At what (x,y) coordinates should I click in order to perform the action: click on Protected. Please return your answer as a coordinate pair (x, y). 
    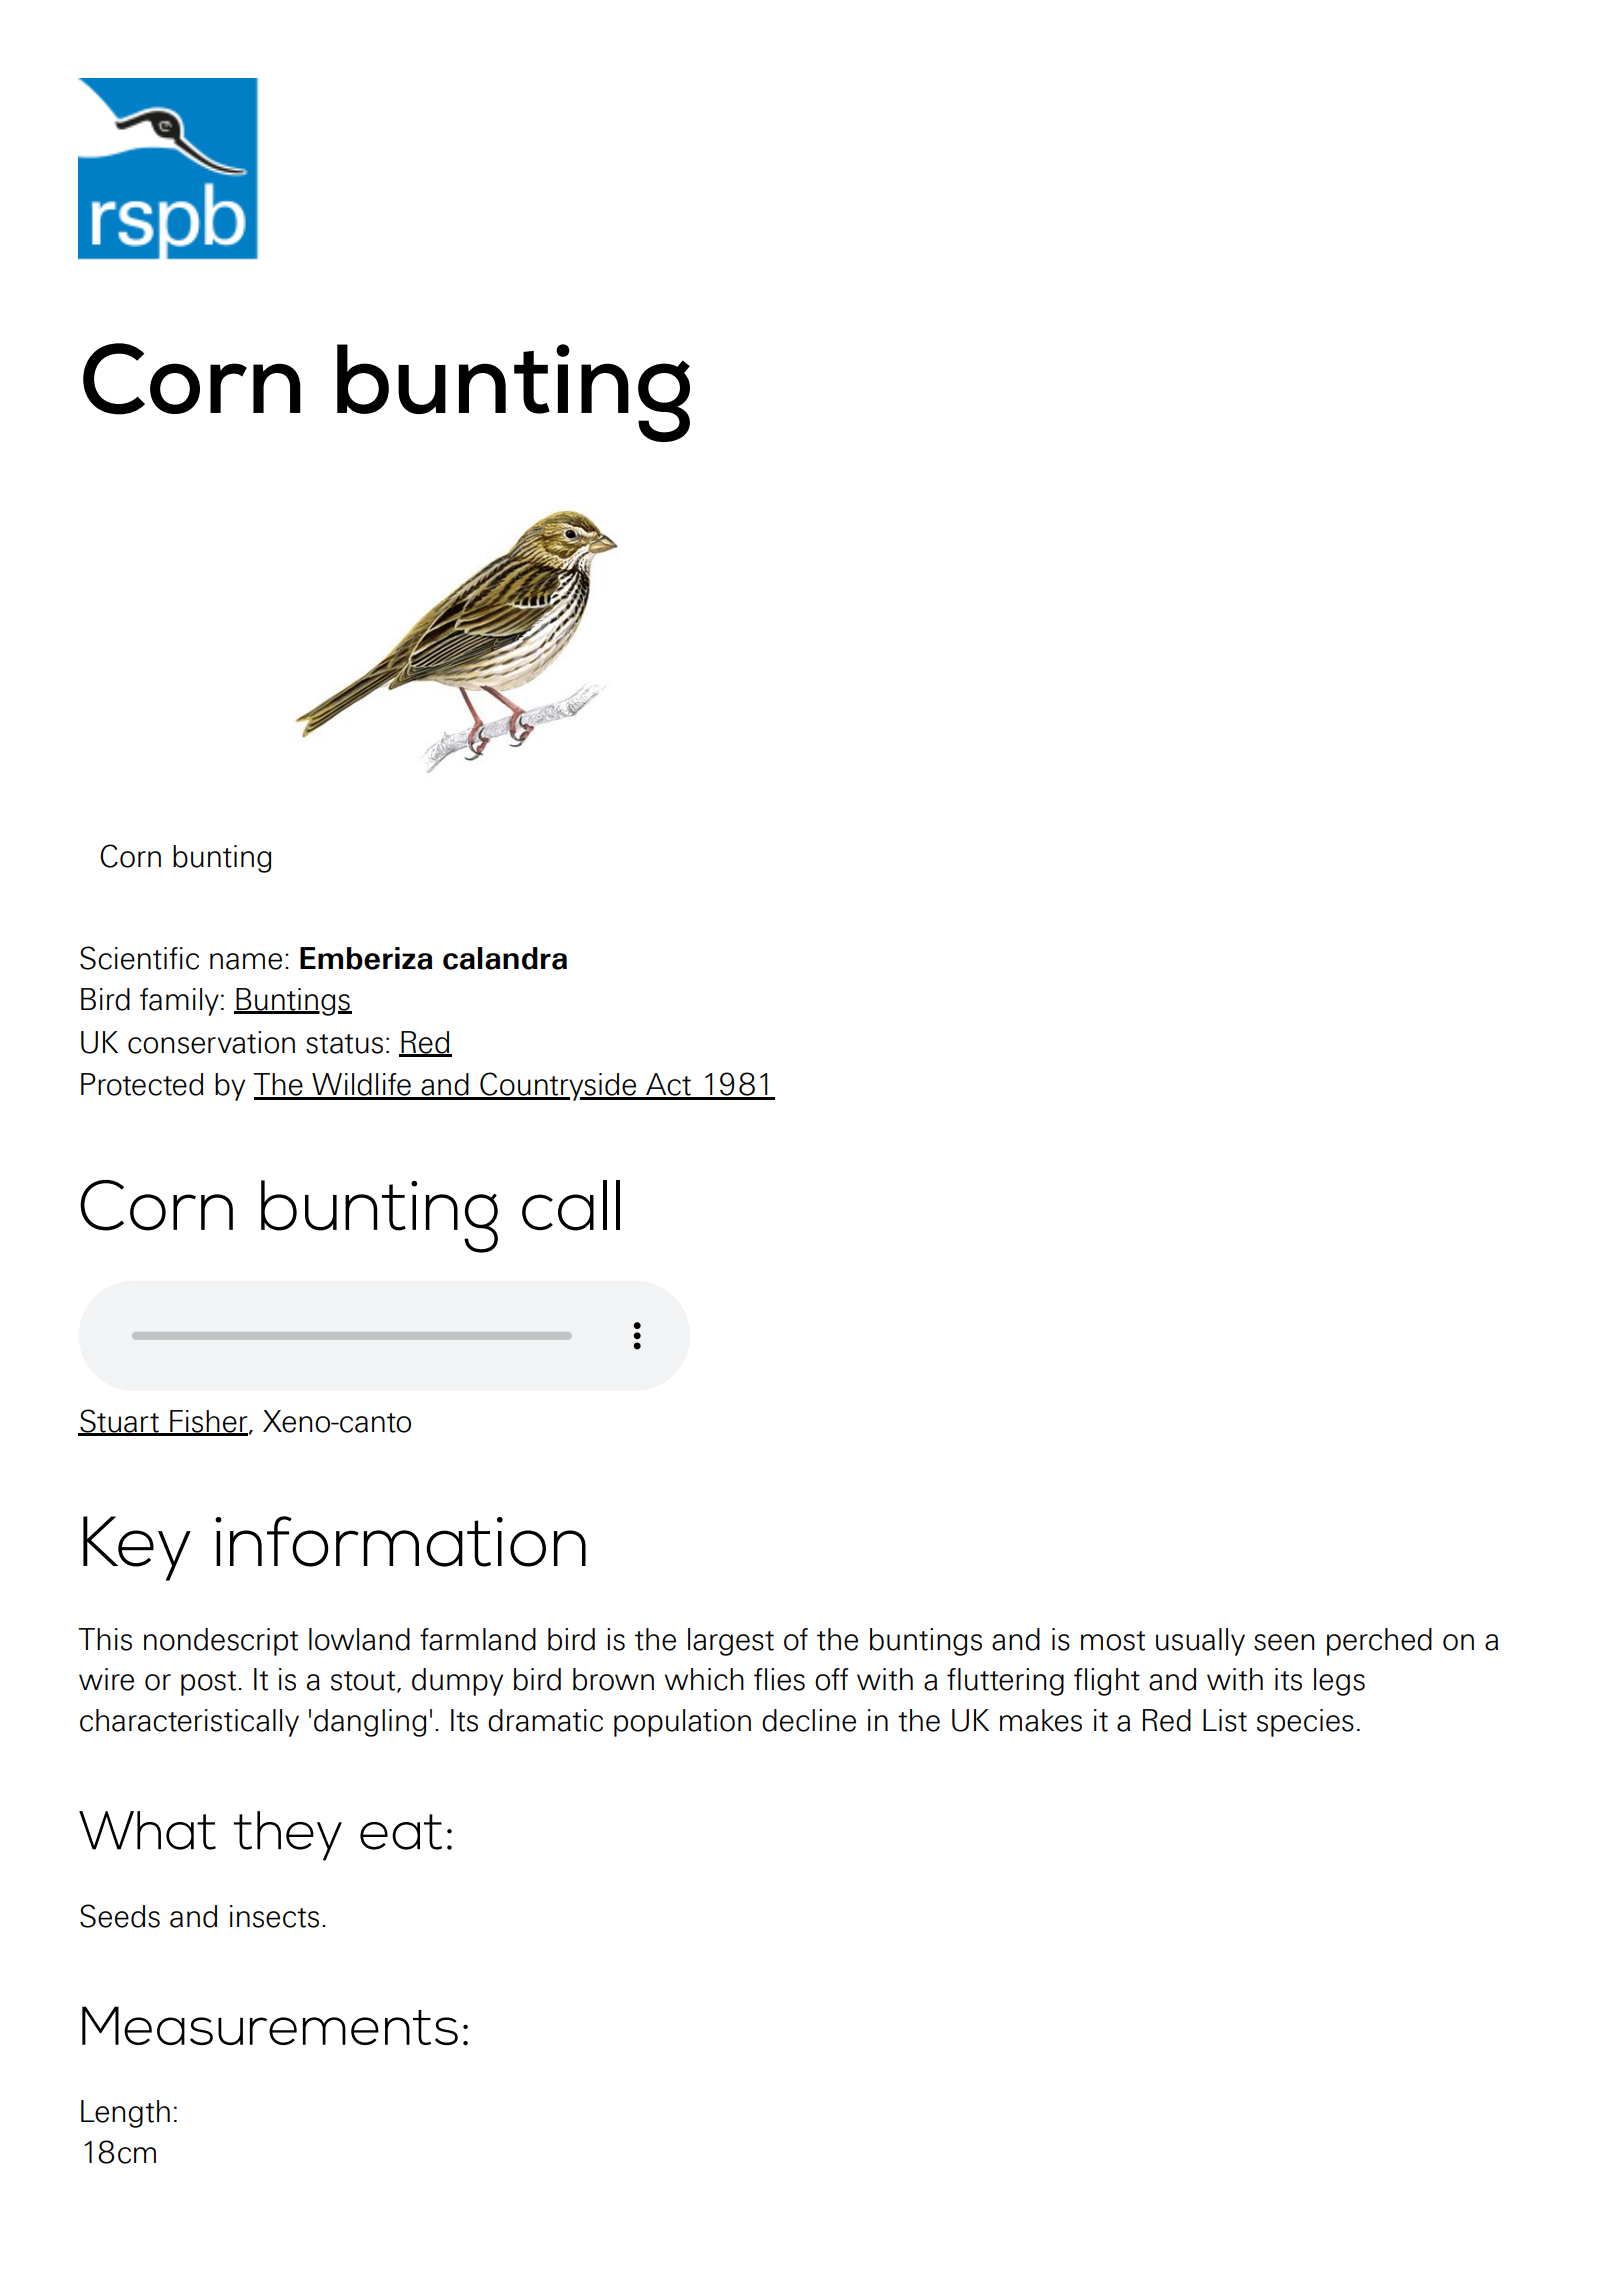
    Looking at the image, I should click on (142, 1084).
